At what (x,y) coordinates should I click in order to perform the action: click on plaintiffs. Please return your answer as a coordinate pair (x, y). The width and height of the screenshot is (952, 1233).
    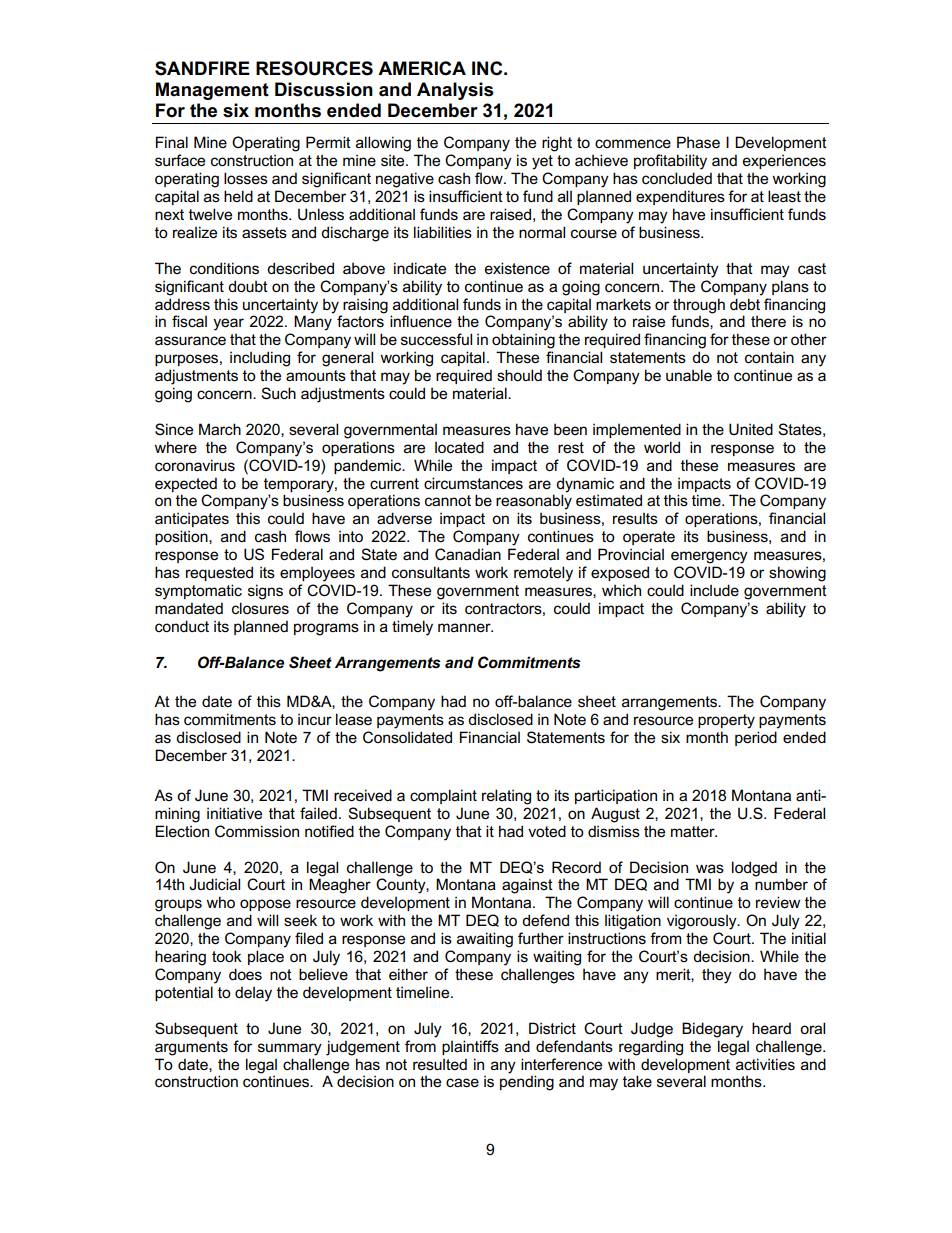
    Looking at the image, I should click on (470, 1047).
